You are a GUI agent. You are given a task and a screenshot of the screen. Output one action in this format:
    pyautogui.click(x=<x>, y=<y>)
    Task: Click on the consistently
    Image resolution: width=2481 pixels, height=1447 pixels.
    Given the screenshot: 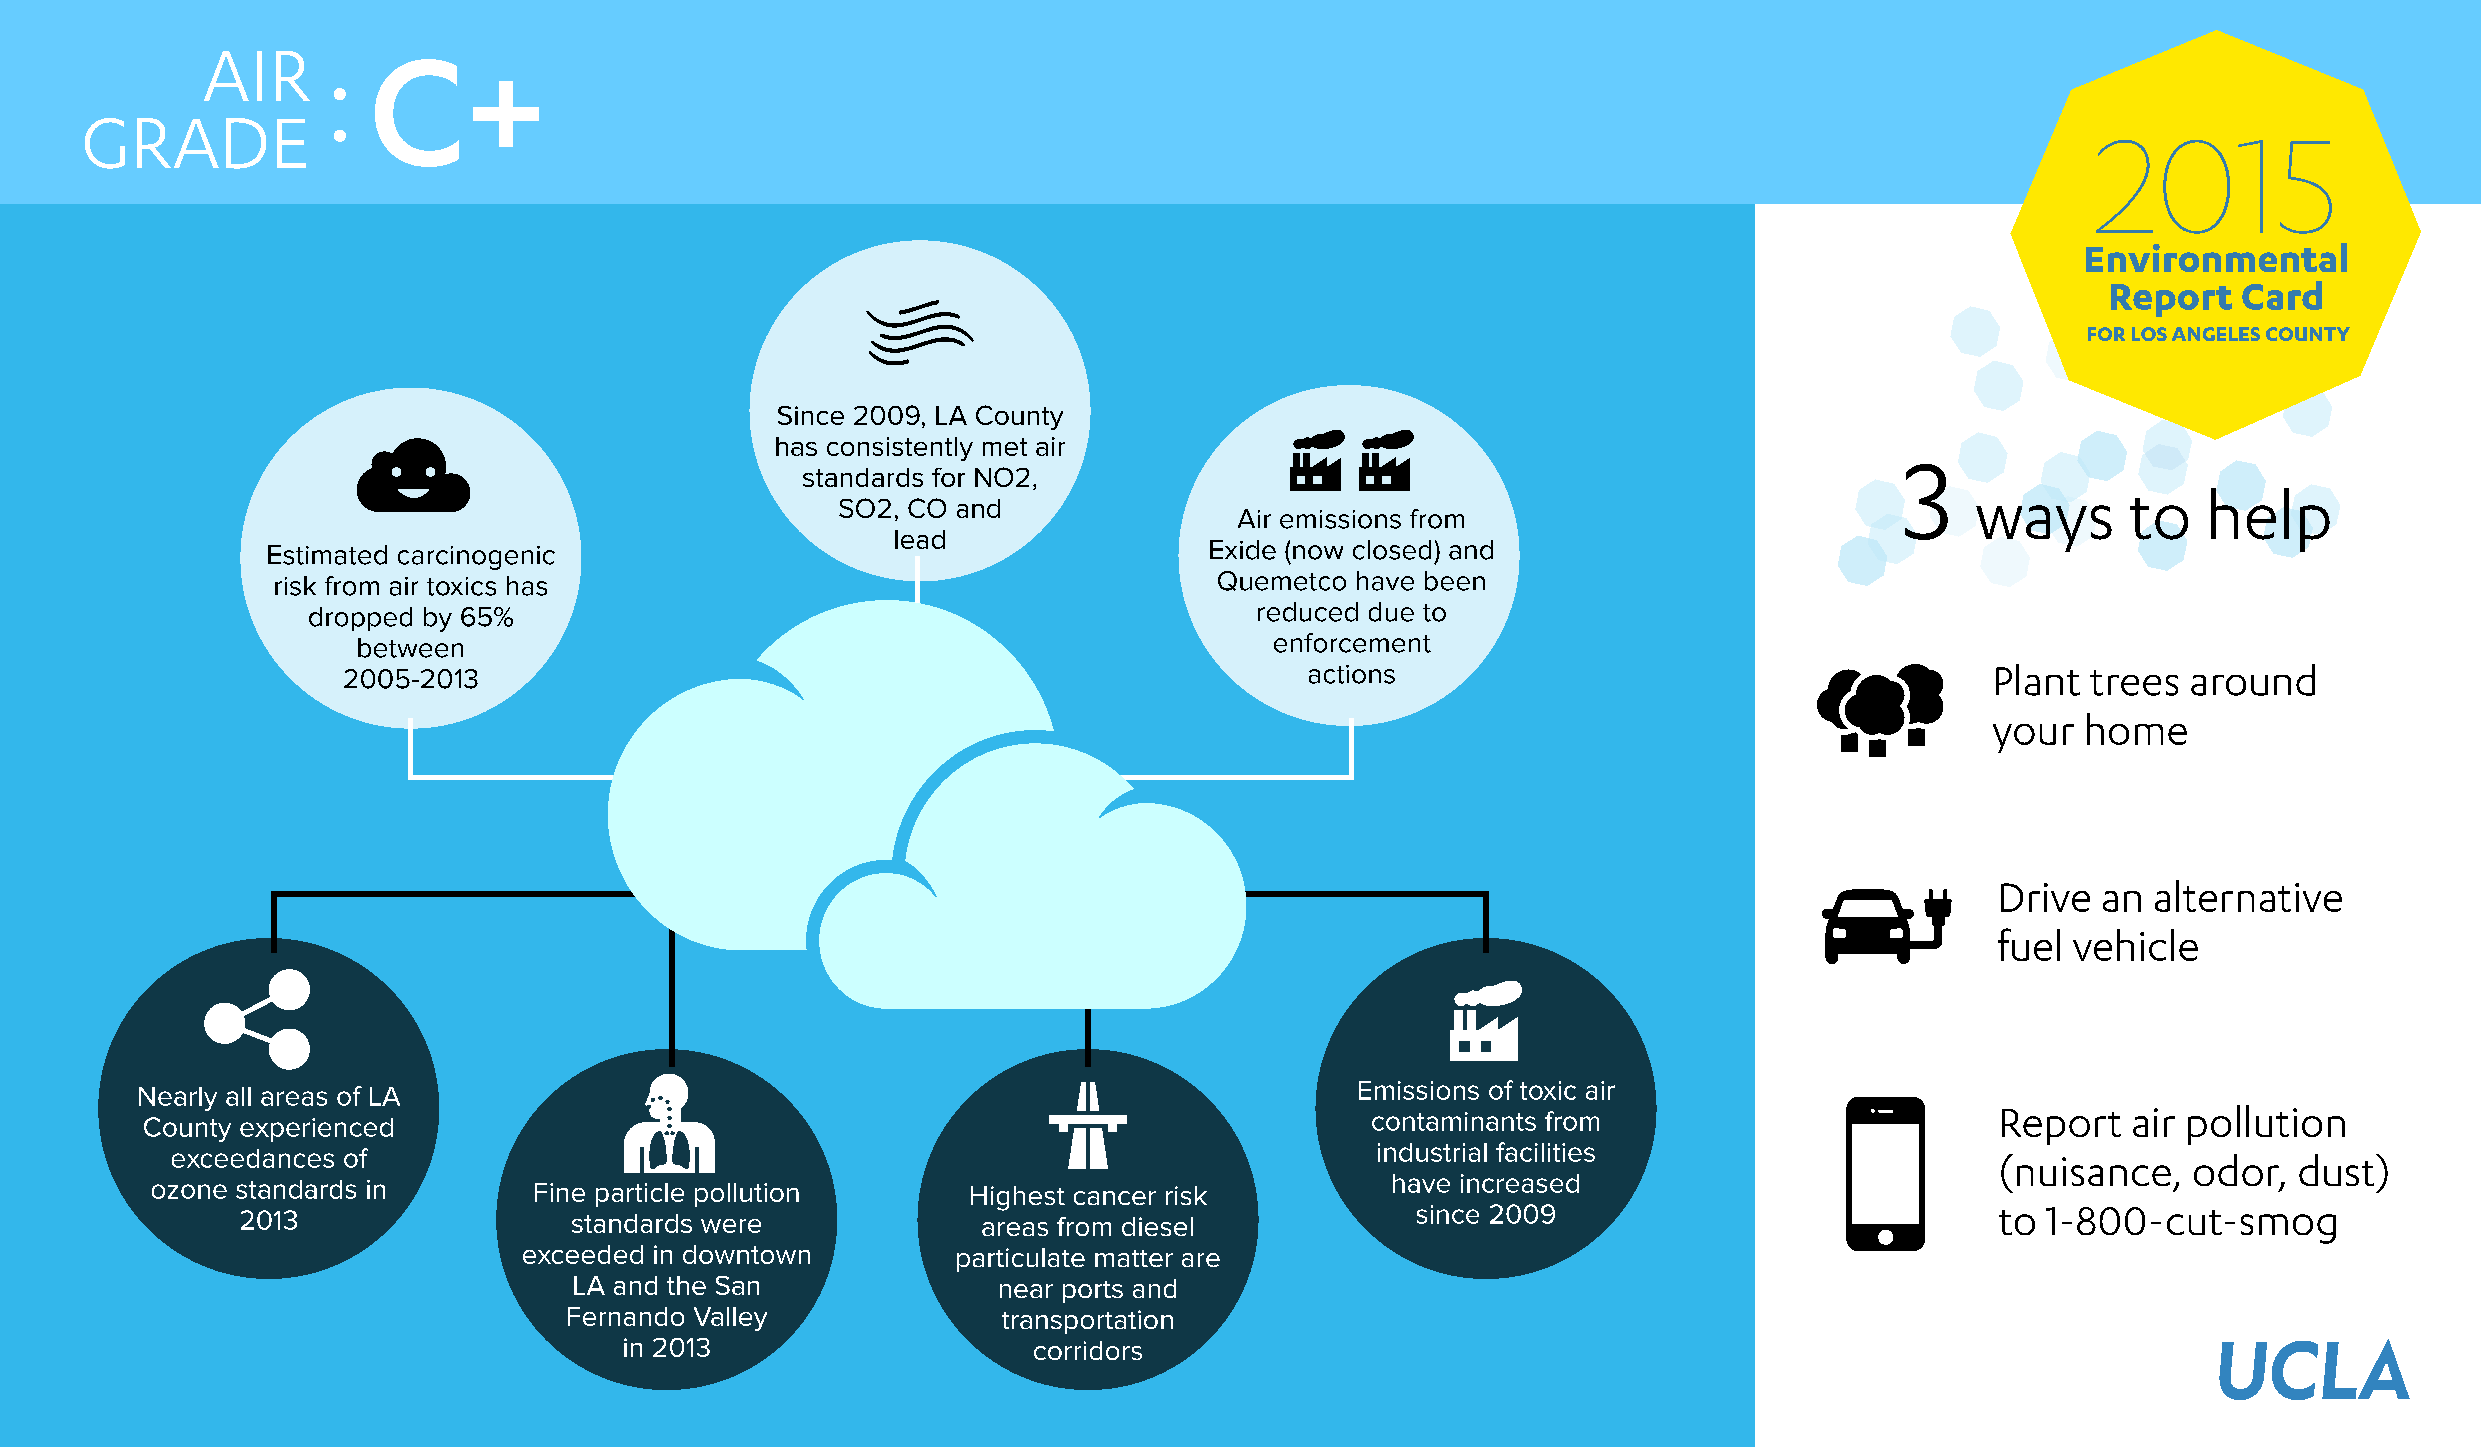 What is the action you would take?
    pyautogui.click(x=900, y=449)
